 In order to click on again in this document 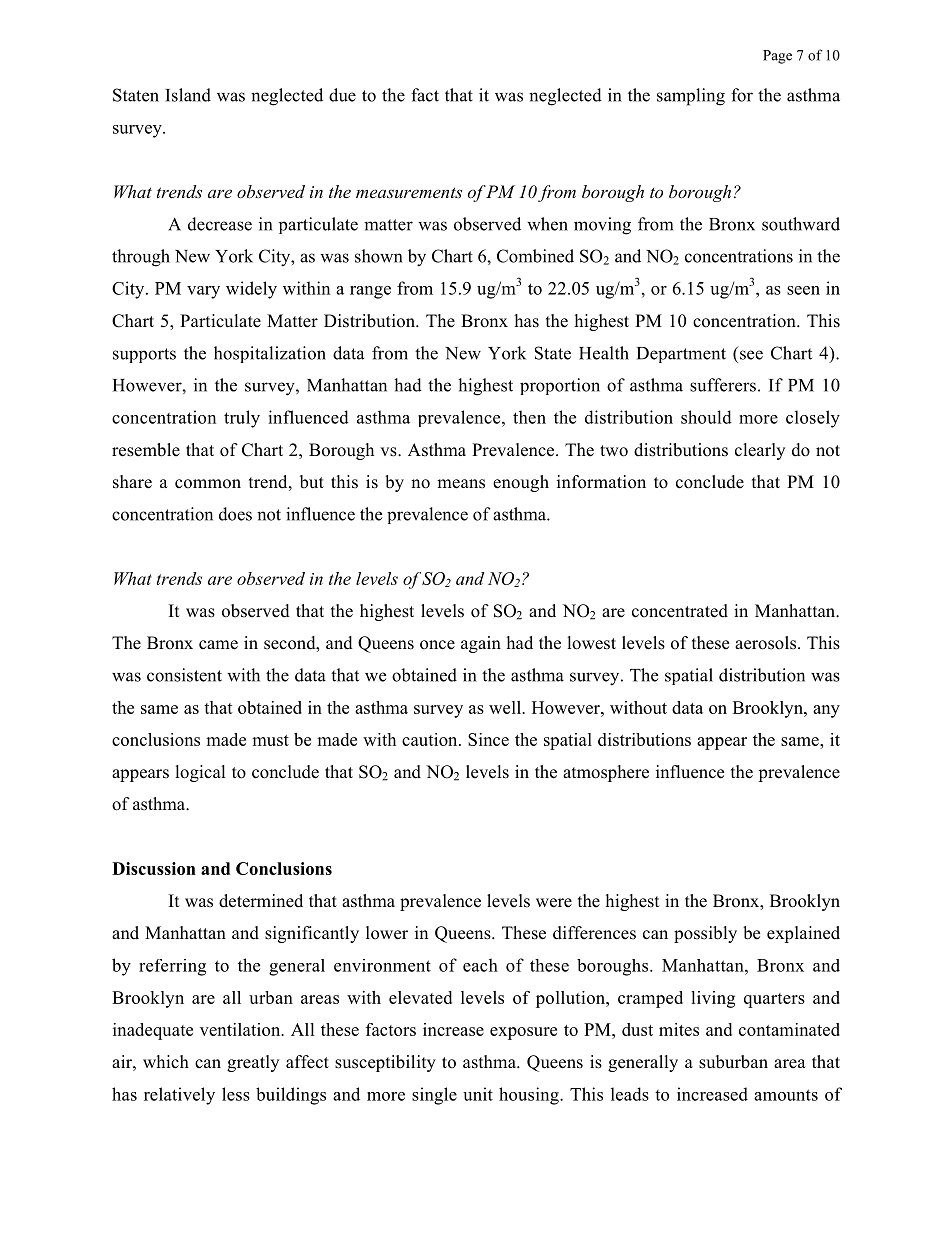, I will do `click(481, 644)`.
